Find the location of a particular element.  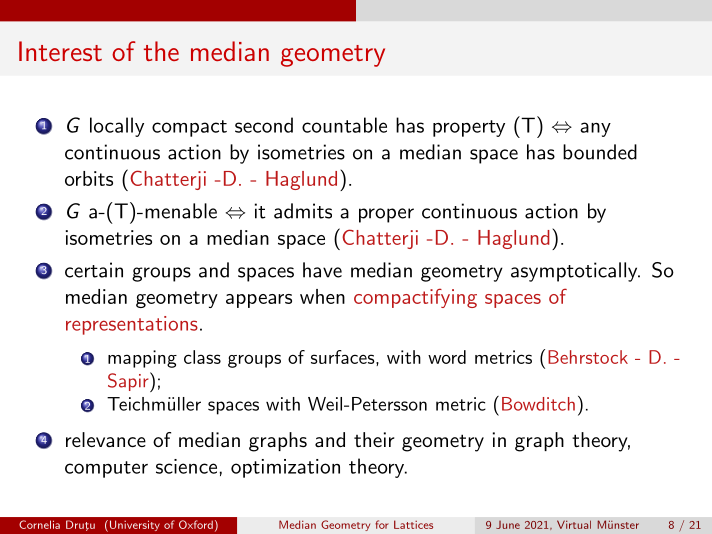

Cornelia is located at coordinates (39, 524).
